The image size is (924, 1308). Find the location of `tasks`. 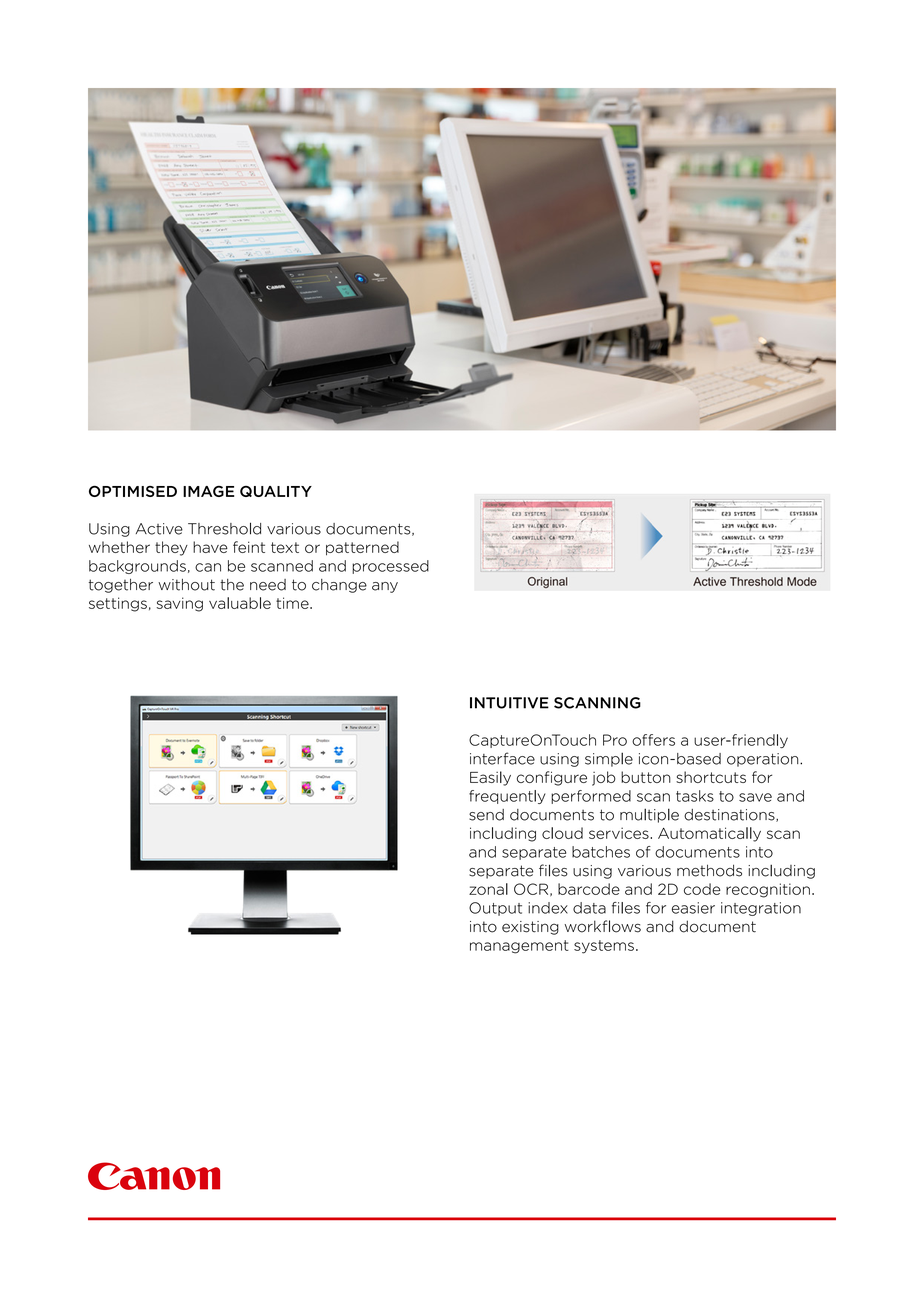

tasks is located at coordinates (695, 796).
